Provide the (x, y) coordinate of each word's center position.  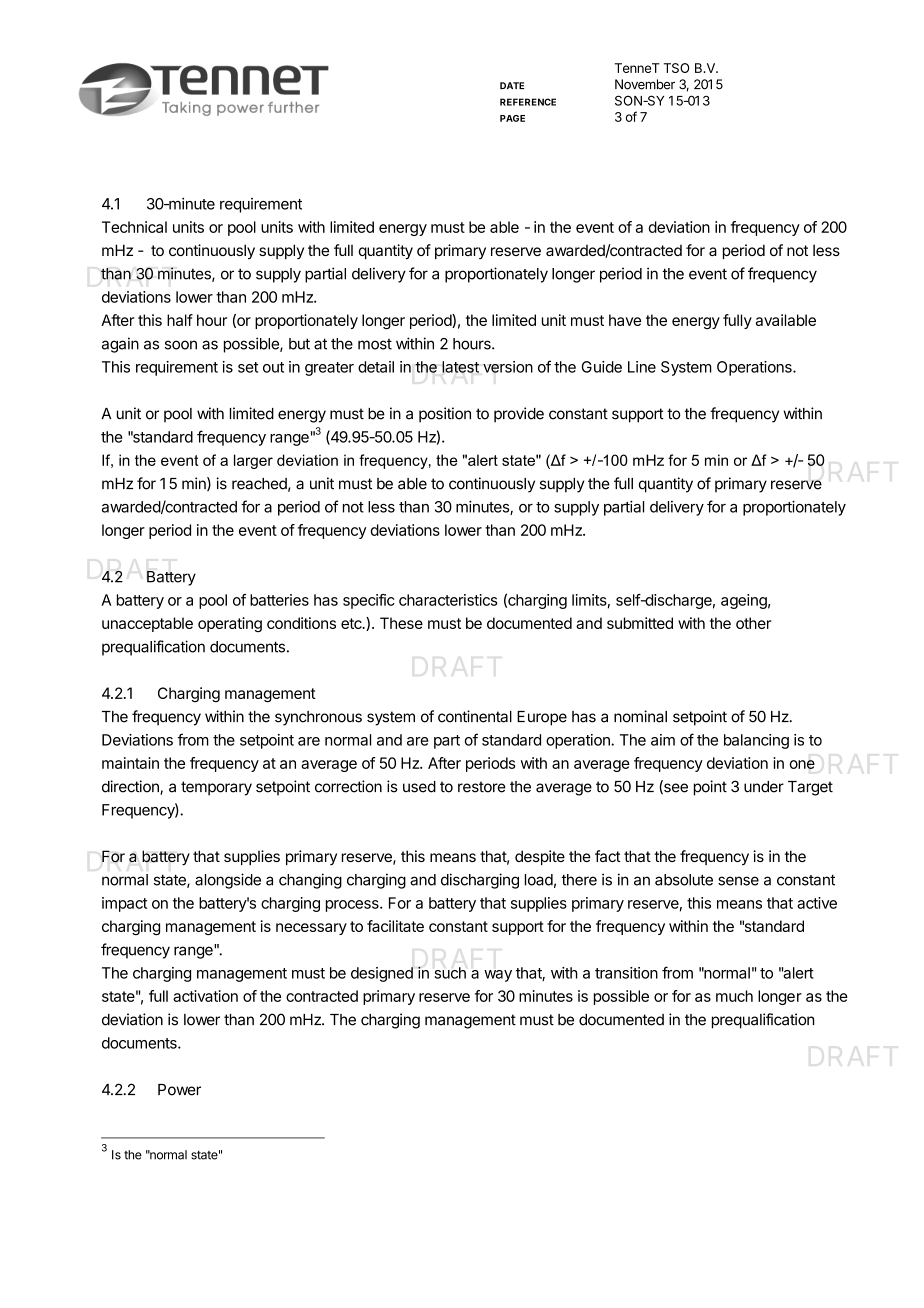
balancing (756, 741)
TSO (676, 68)
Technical (134, 227)
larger (253, 461)
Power (179, 1090)
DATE (512, 85)
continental (475, 716)
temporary (216, 788)
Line (642, 367)
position (445, 415)
